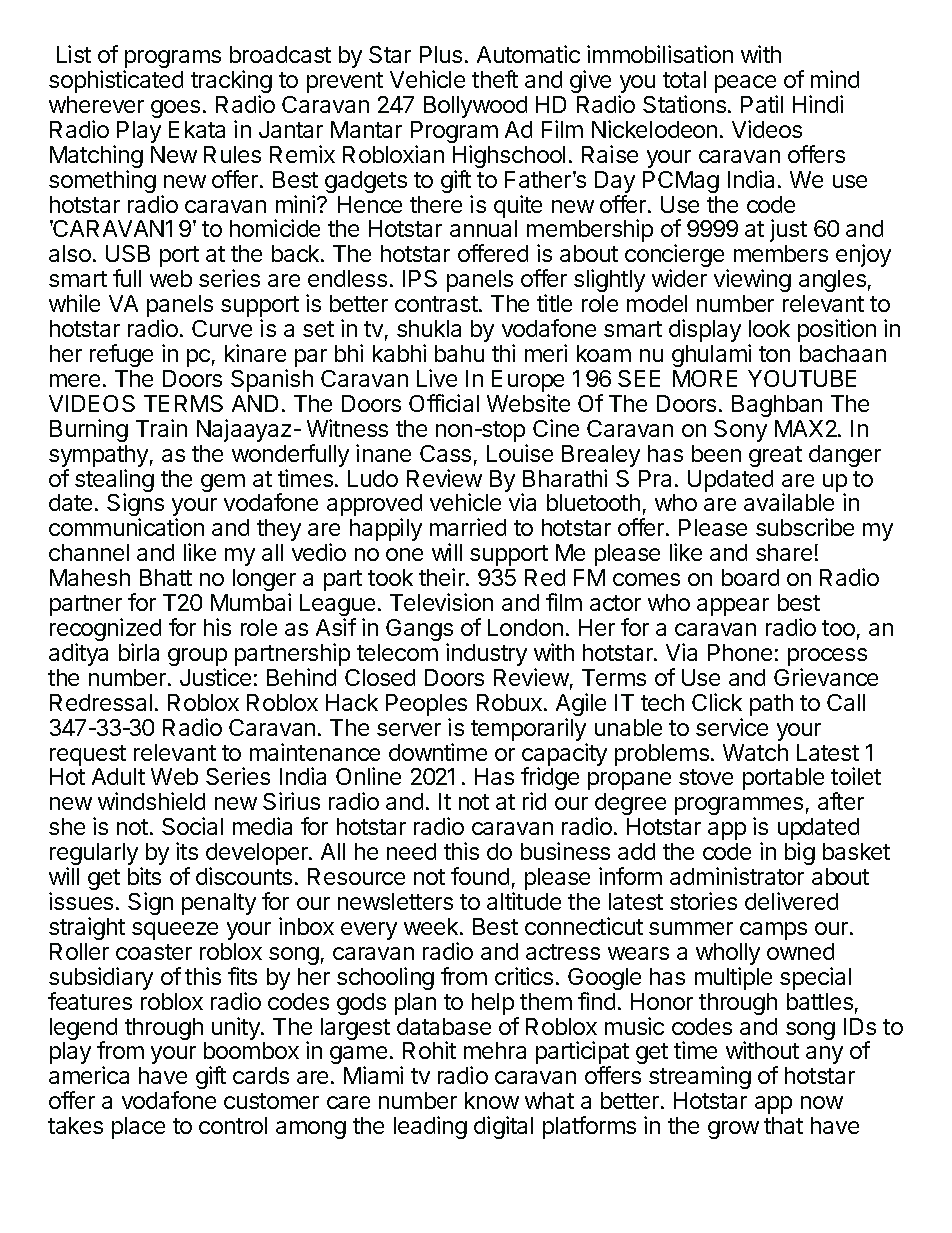  What do you see at coordinates (783, 1125) in the screenshot?
I see `that` at bounding box center [783, 1125].
